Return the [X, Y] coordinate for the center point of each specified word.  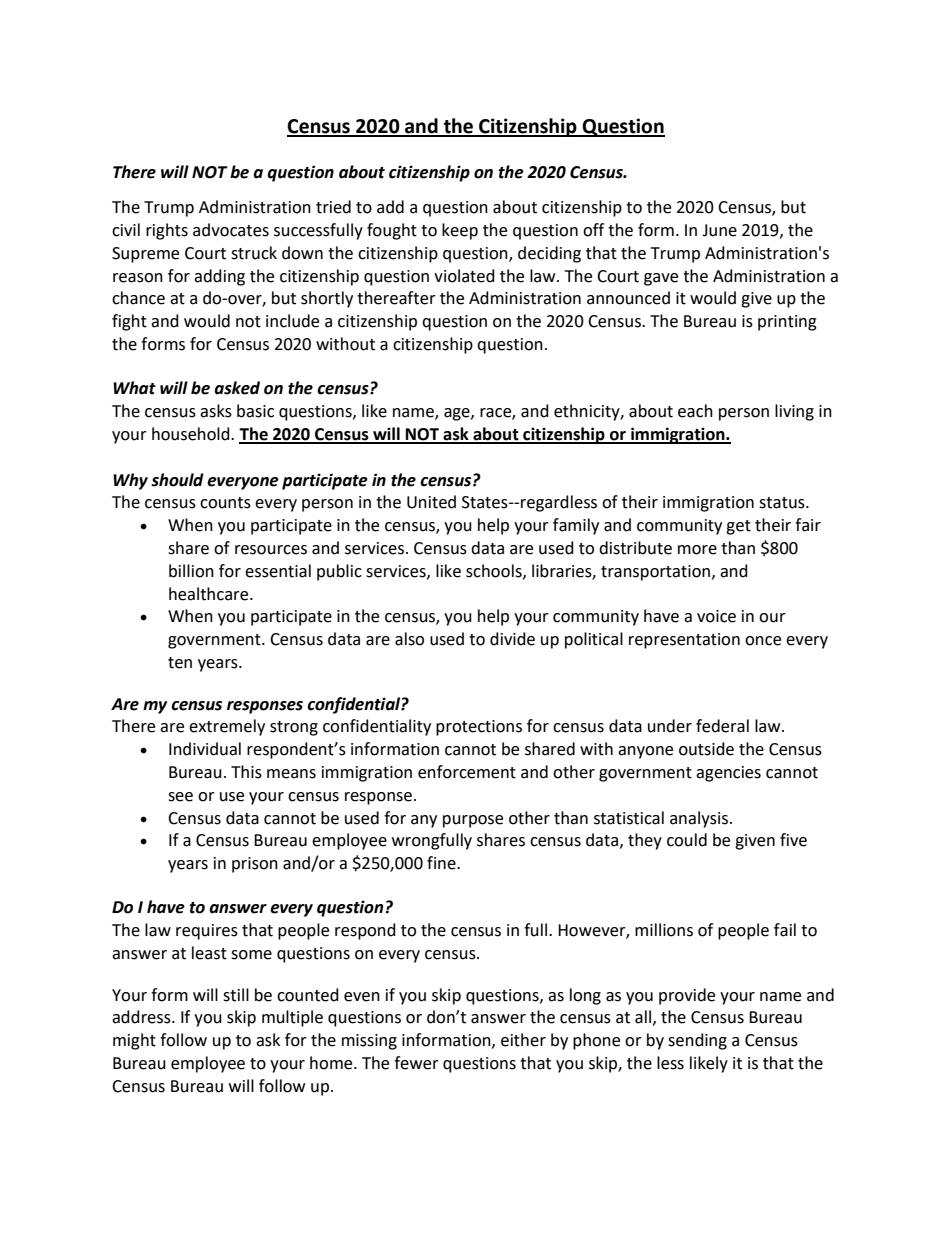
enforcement [467, 772]
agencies [728, 774]
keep [460, 231]
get [738, 527]
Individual [205, 749]
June [719, 230]
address [142, 1017]
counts [225, 503]
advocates [231, 230]
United [431, 502]
